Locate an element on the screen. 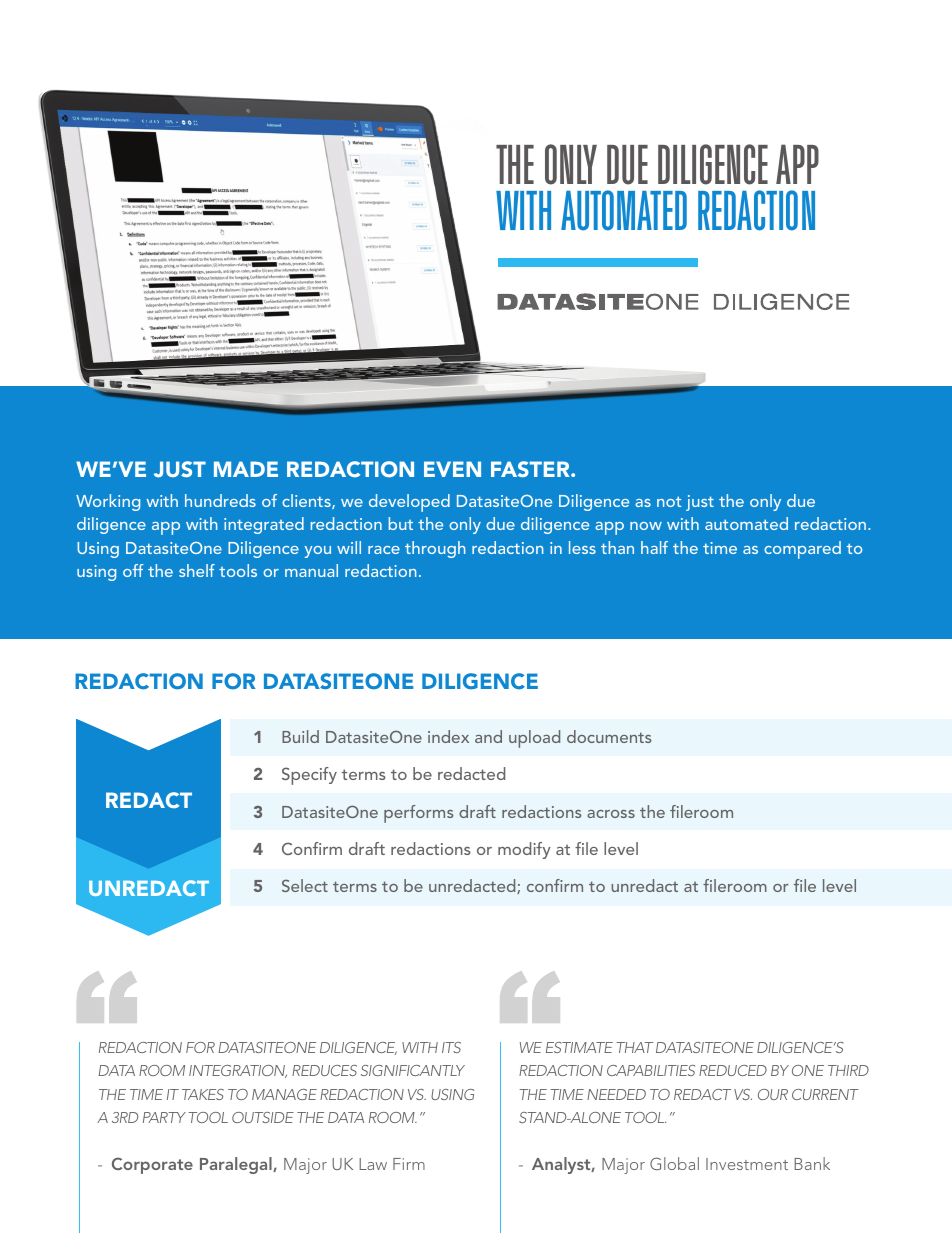 This screenshot has height=1233, width=952. Paralegal is located at coordinates (237, 1165).
